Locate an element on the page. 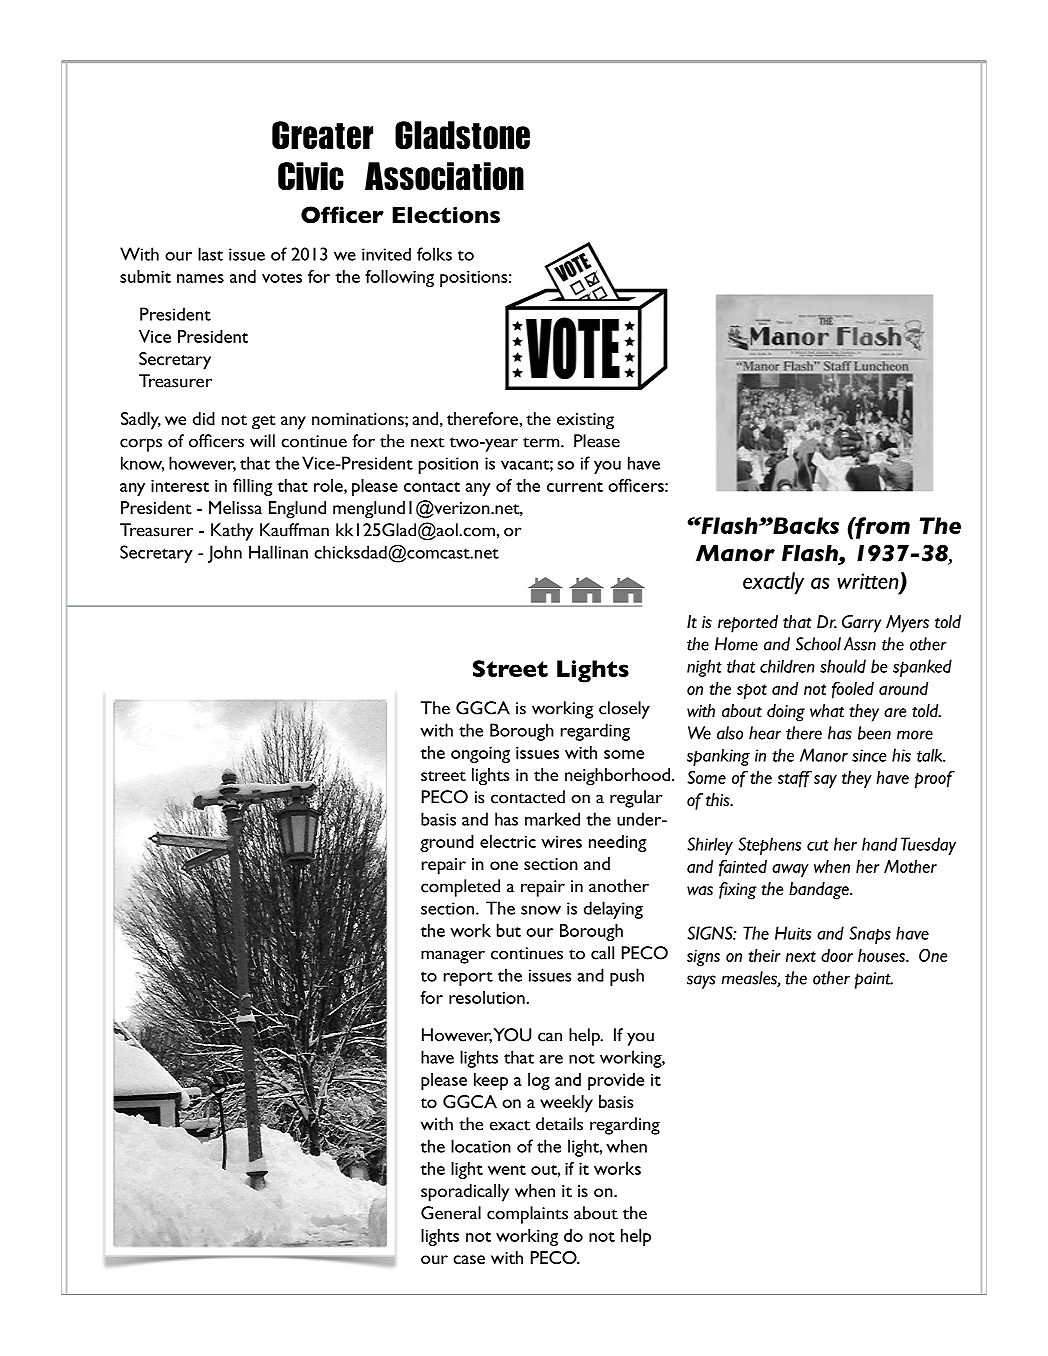 Image resolution: width=1048 pixels, height=1356 pixels. resolution is located at coordinates (488, 997).
